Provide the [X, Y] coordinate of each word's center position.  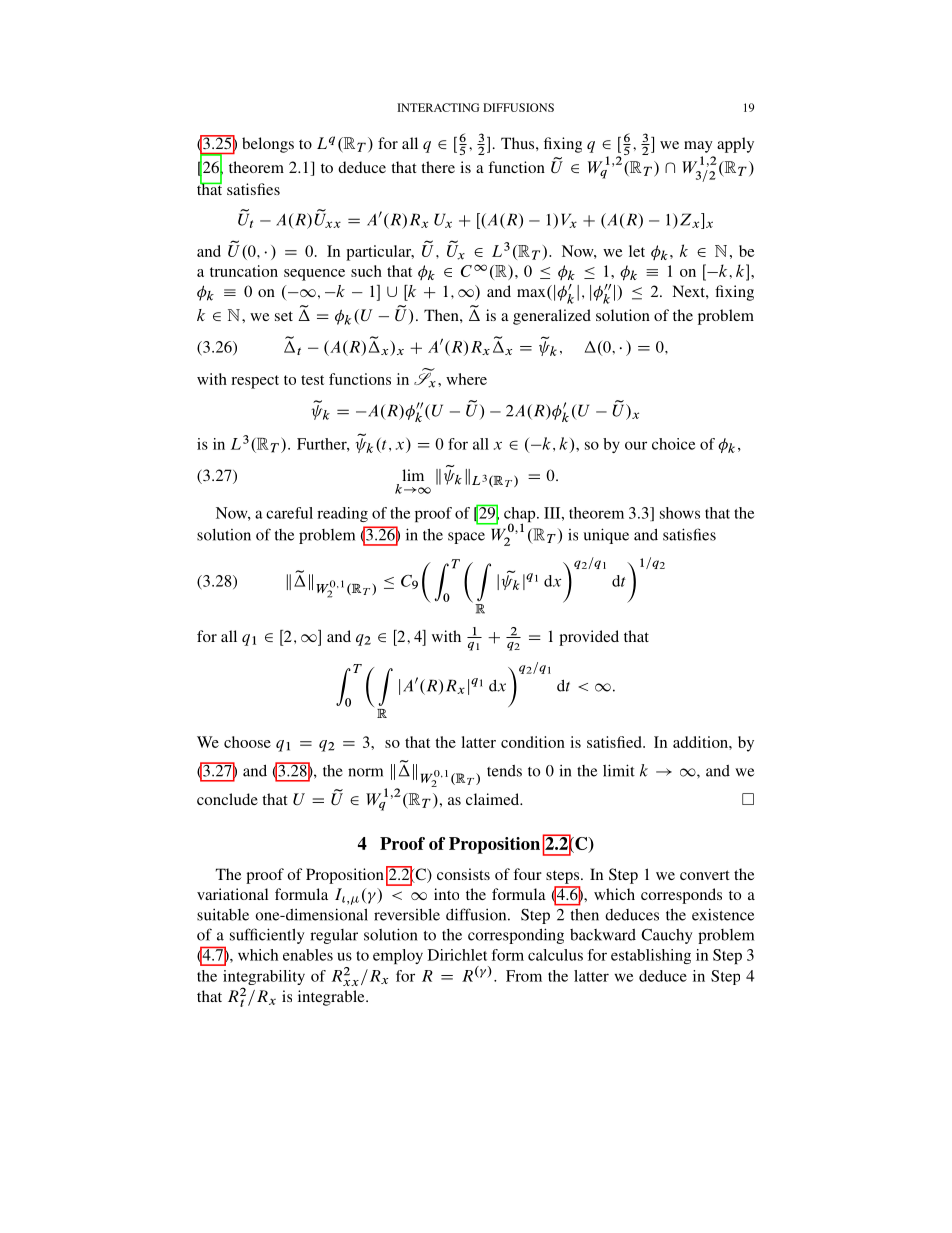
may [698, 147]
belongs [268, 145]
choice [673, 444]
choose [247, 742]
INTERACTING [438, 107]
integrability [264, 979]
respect [255, 382]
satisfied [615, 742]
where [466, 379]
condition [533, 742]
